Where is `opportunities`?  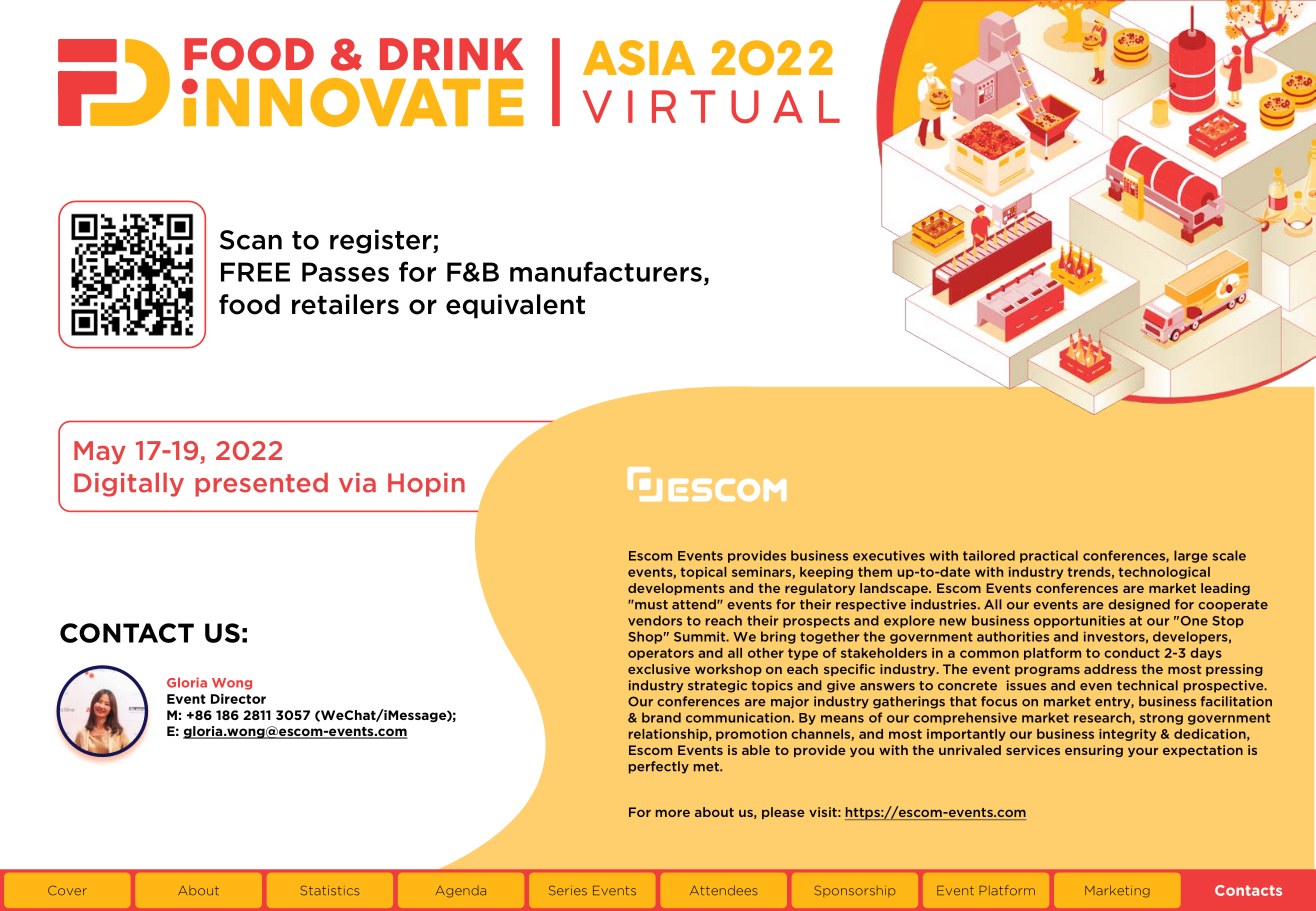 opportunities is located at coordinates (1079, 621).
